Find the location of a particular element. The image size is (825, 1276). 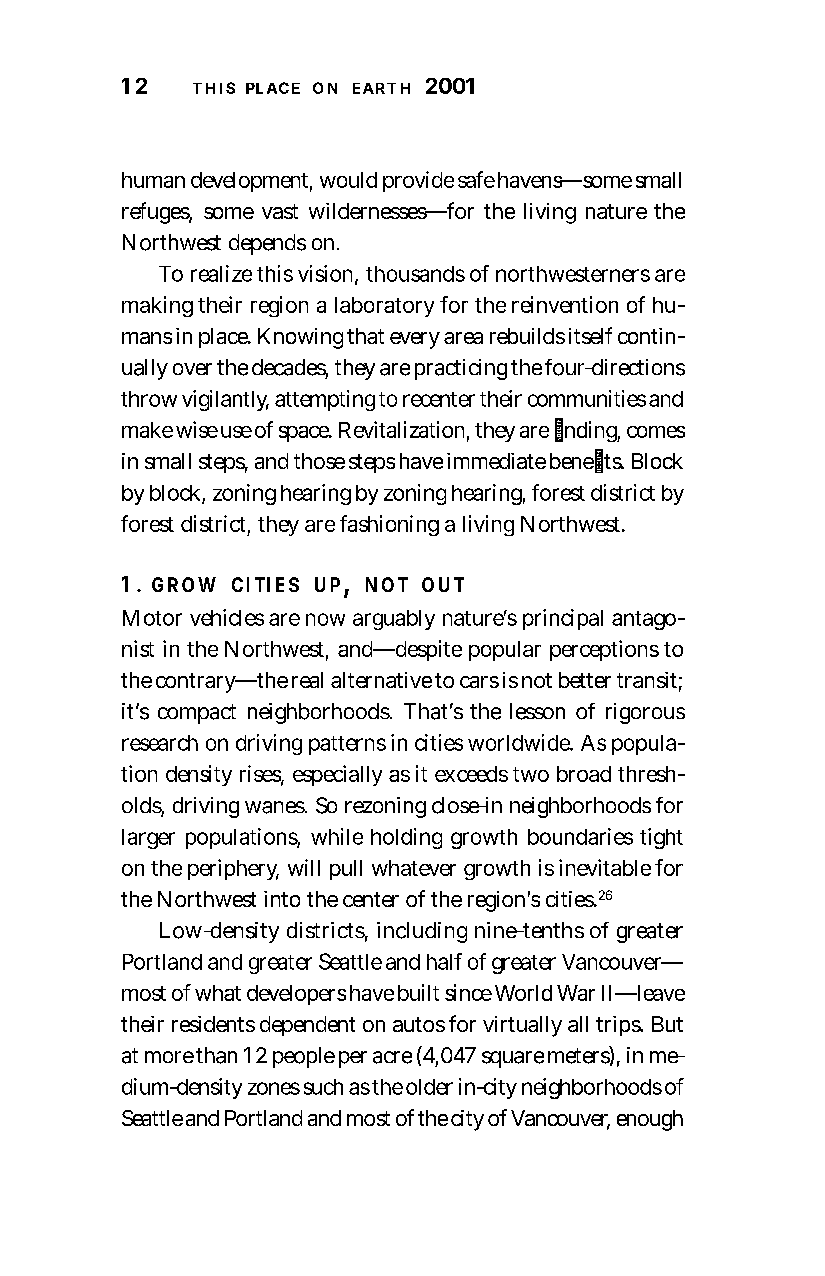

older is located at coordinates (429, 1087).
